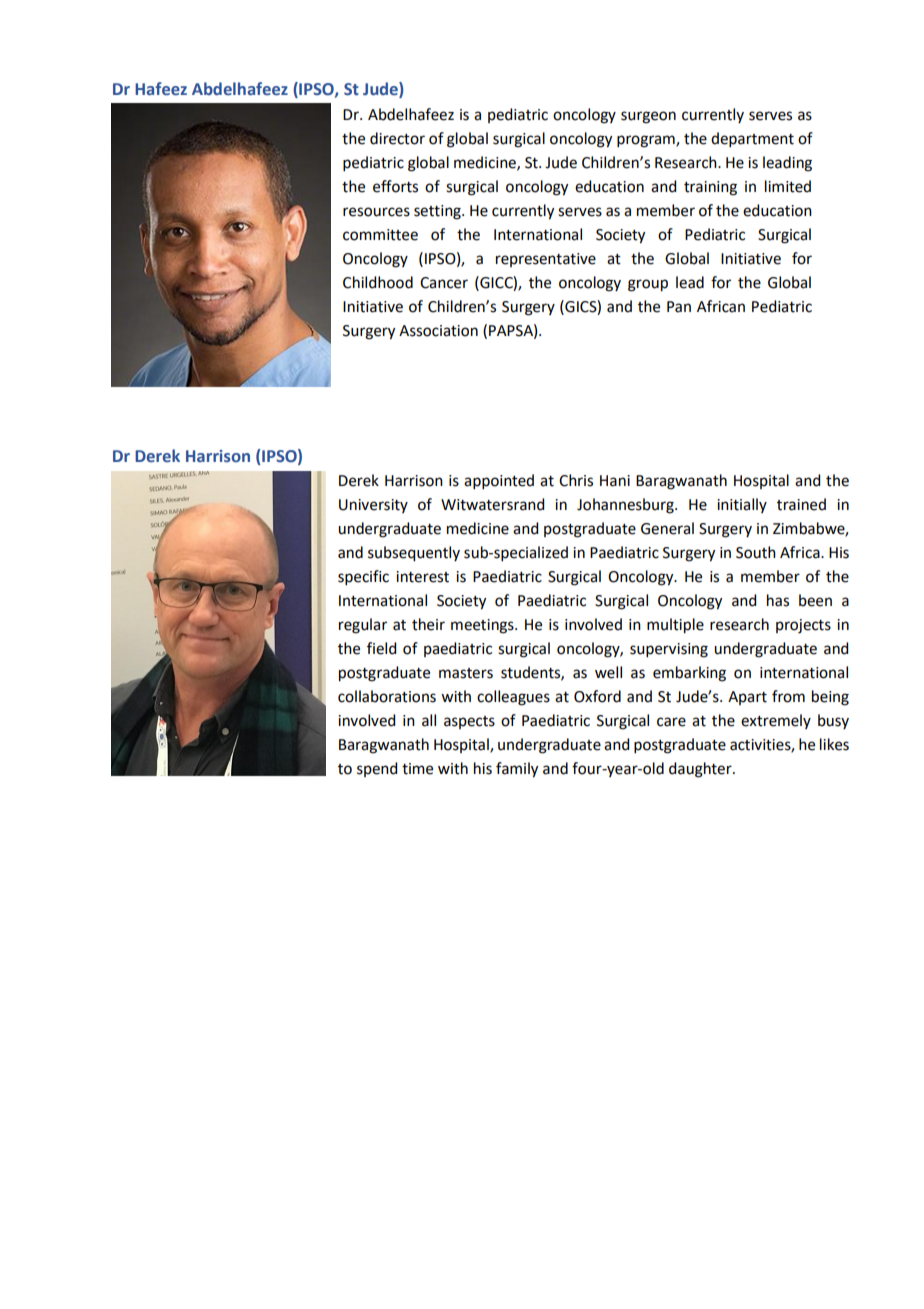  I want to click on interest, so click(422, 577).
